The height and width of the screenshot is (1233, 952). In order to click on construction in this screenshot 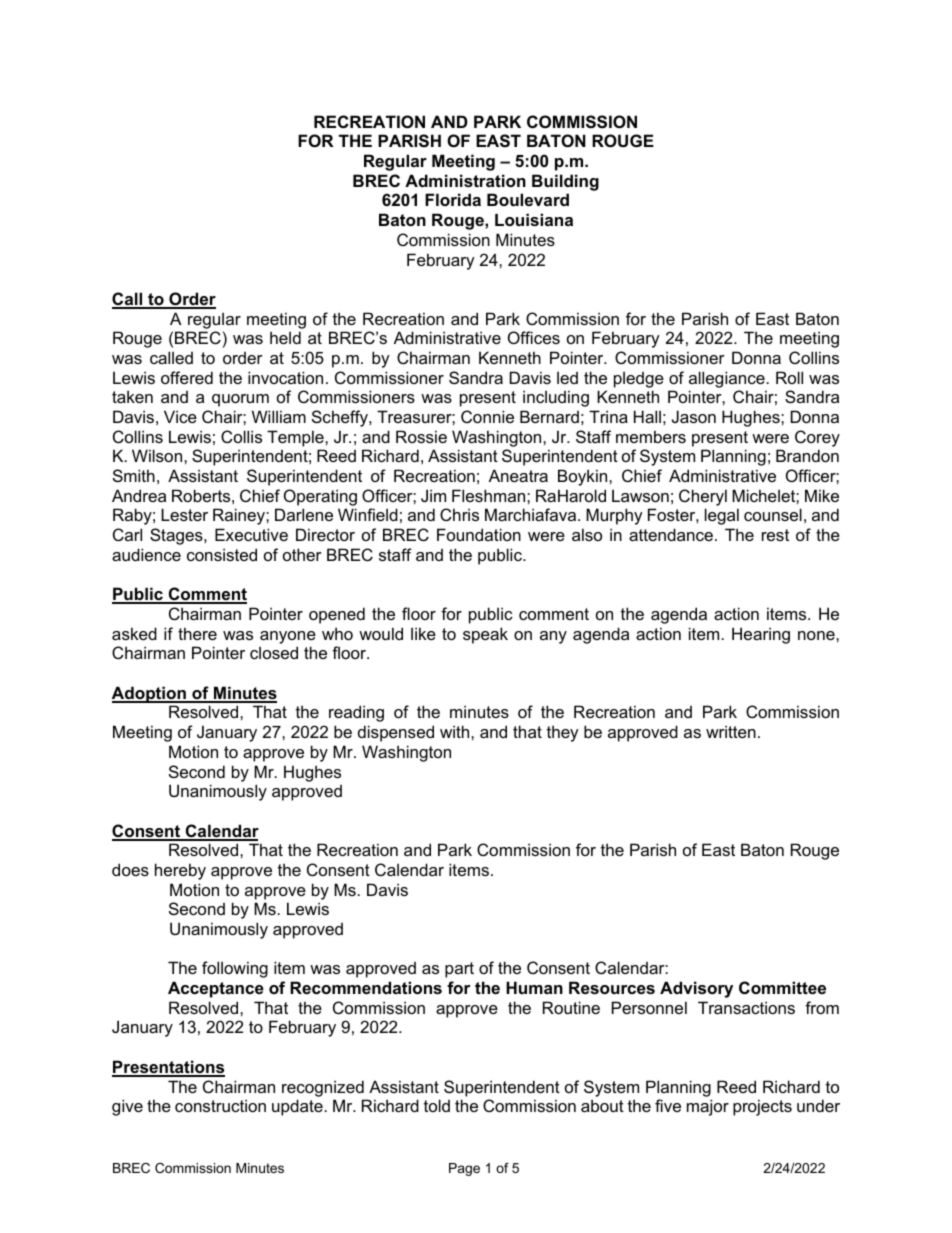, I will do `click(220, 1105)`.
